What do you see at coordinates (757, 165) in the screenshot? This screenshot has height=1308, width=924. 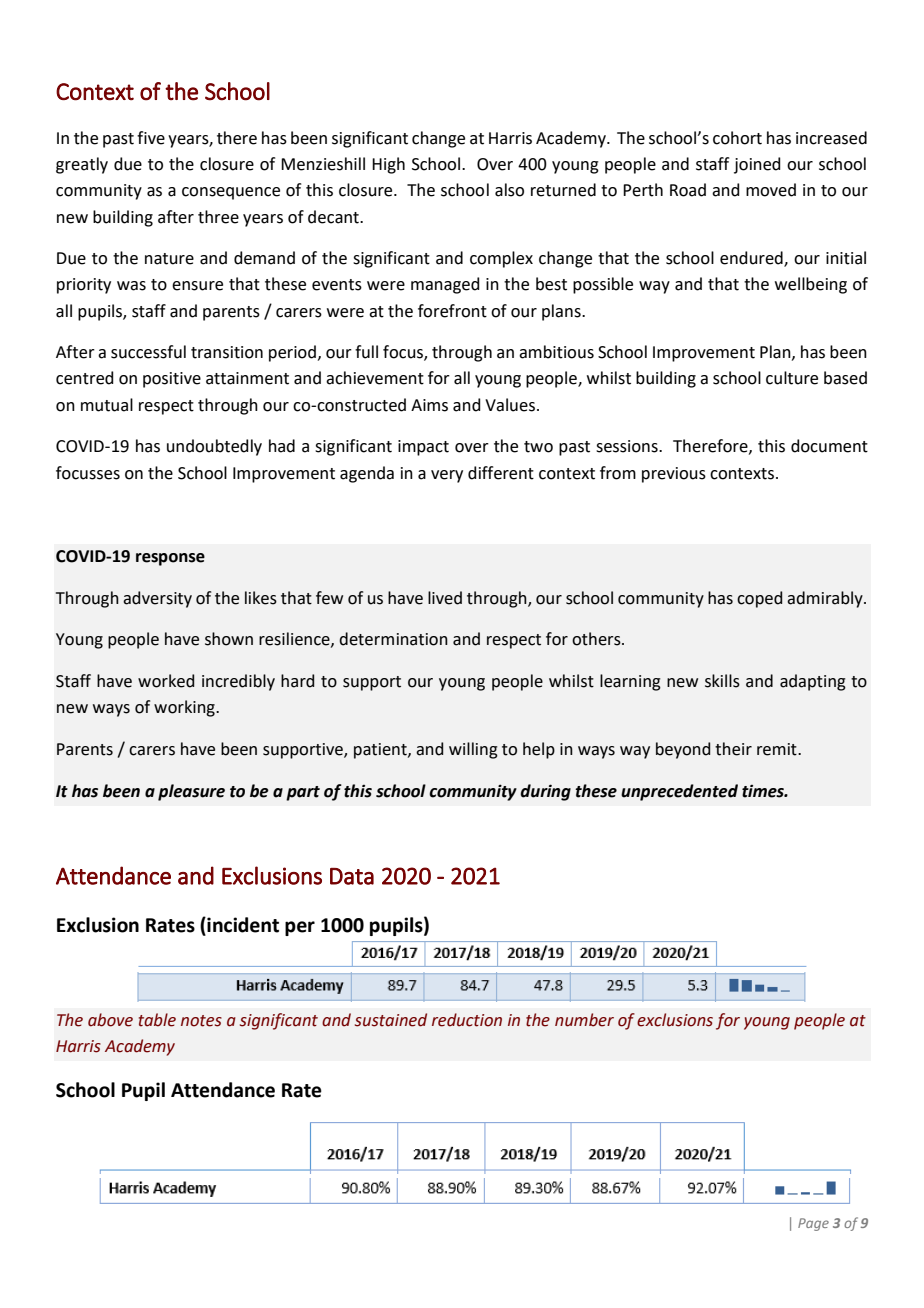 I see `joined` at bounding box center [757, 165].
